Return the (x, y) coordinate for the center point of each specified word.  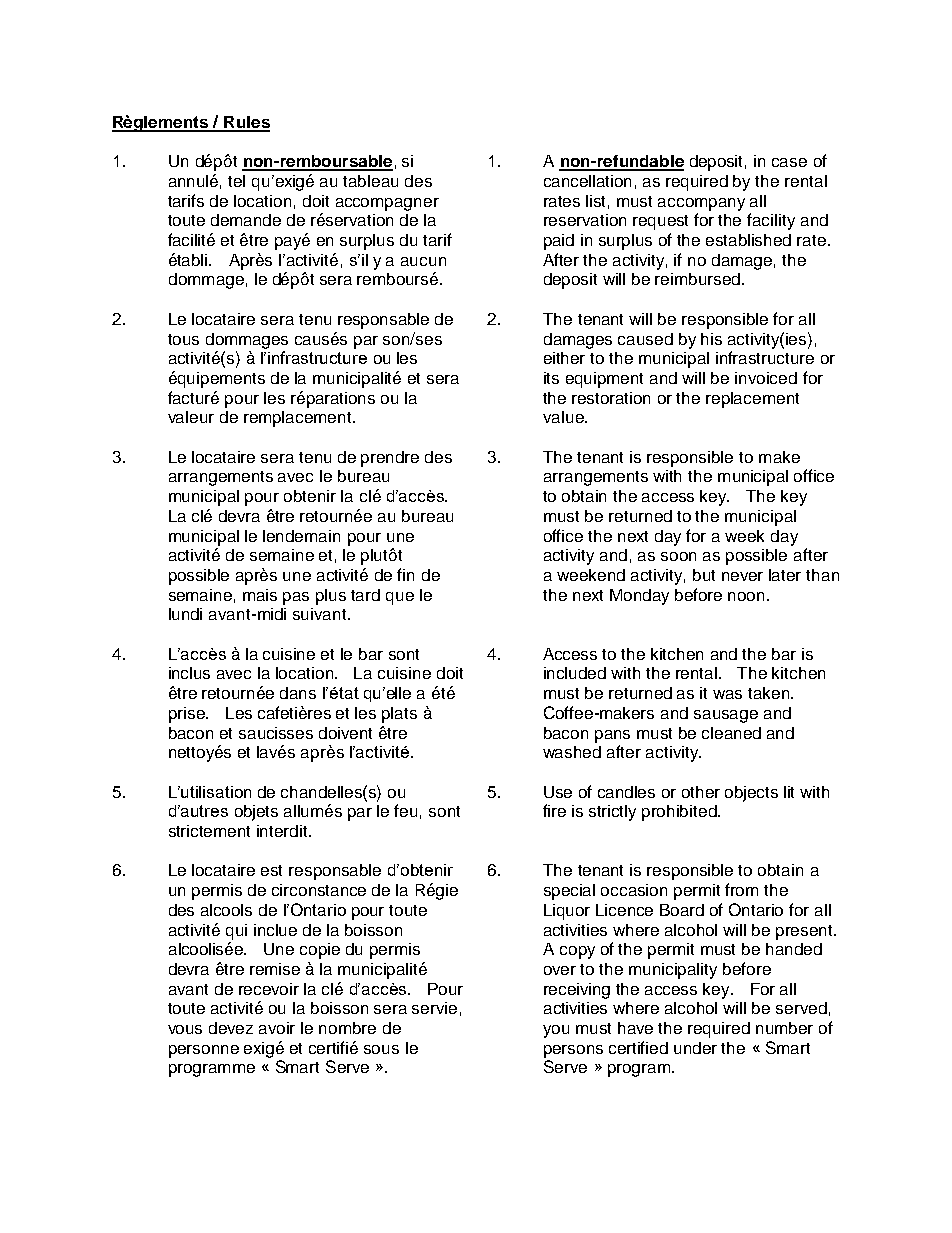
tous (183, 339)
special (569, 892)
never (742, 576)
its (551, 378)
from (741, 889)
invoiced (766, 378)
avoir (277, 1028)
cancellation (587, 181)
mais (260, 595)
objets (256, 813)
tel (236, 181)
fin (405, 574)
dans (298, 693)
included (575, 673)
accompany (701, 204)
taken (770, 693)
